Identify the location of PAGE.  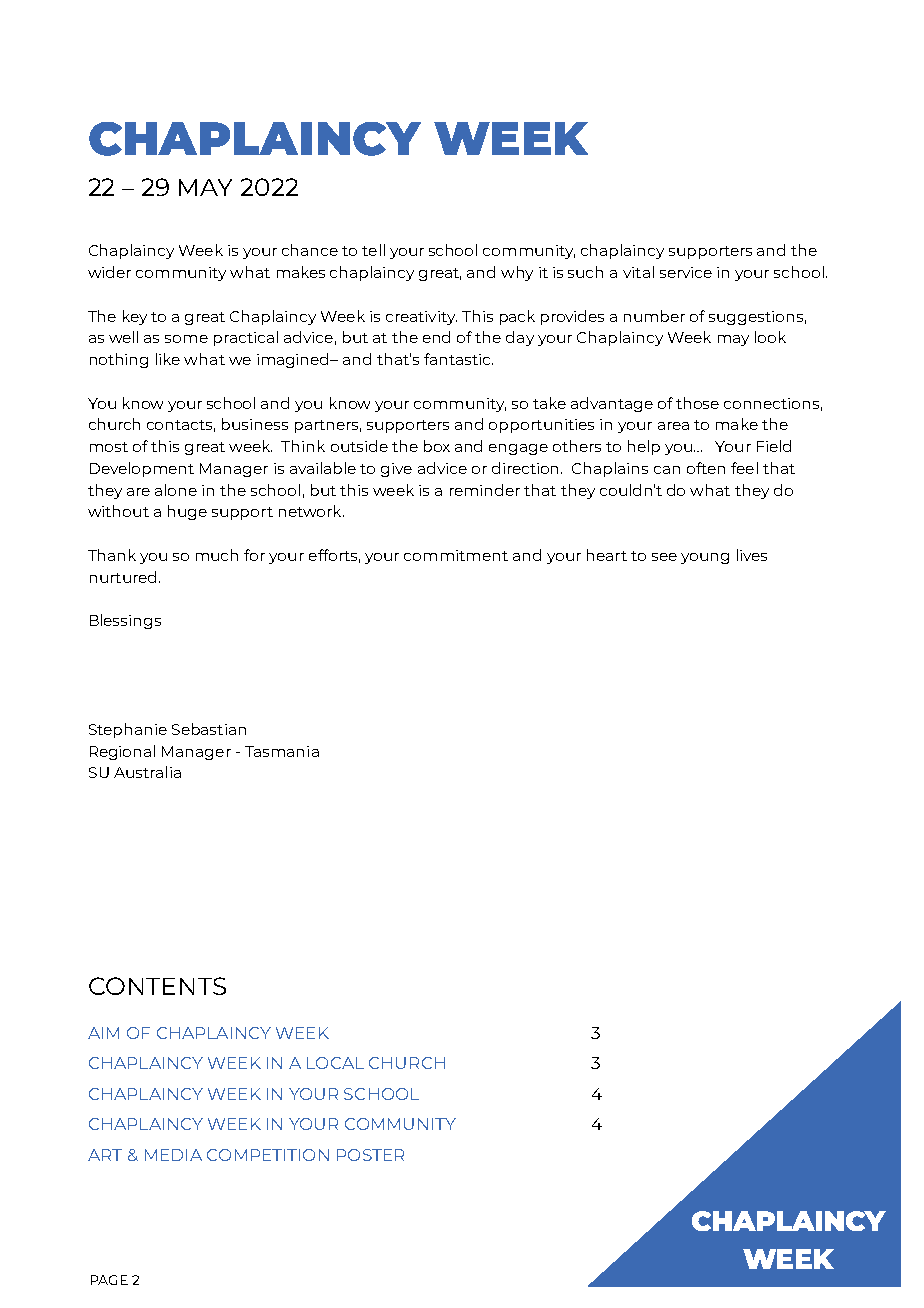
(109, 1280).
